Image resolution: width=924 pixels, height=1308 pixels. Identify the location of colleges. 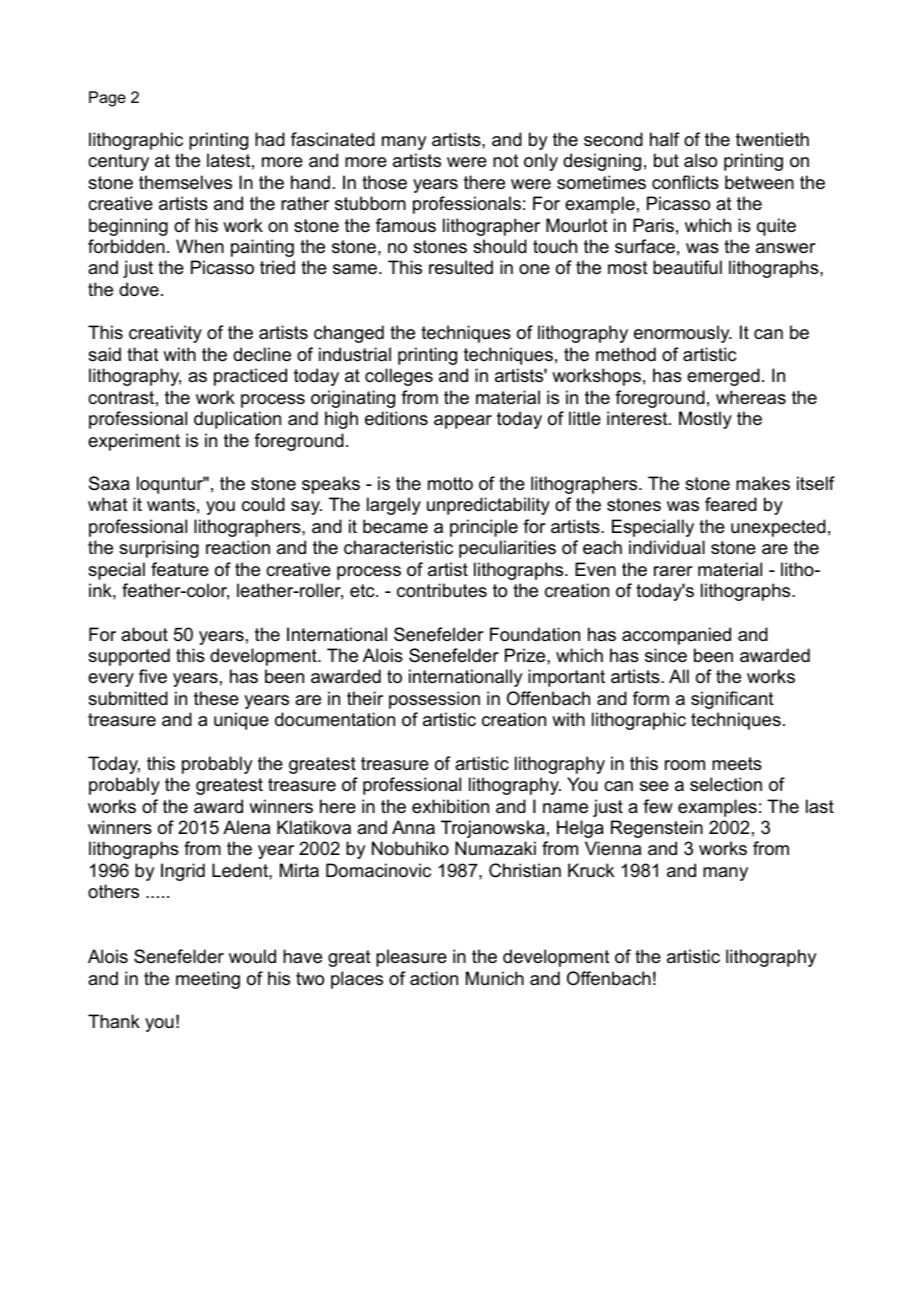
(399, 377).
